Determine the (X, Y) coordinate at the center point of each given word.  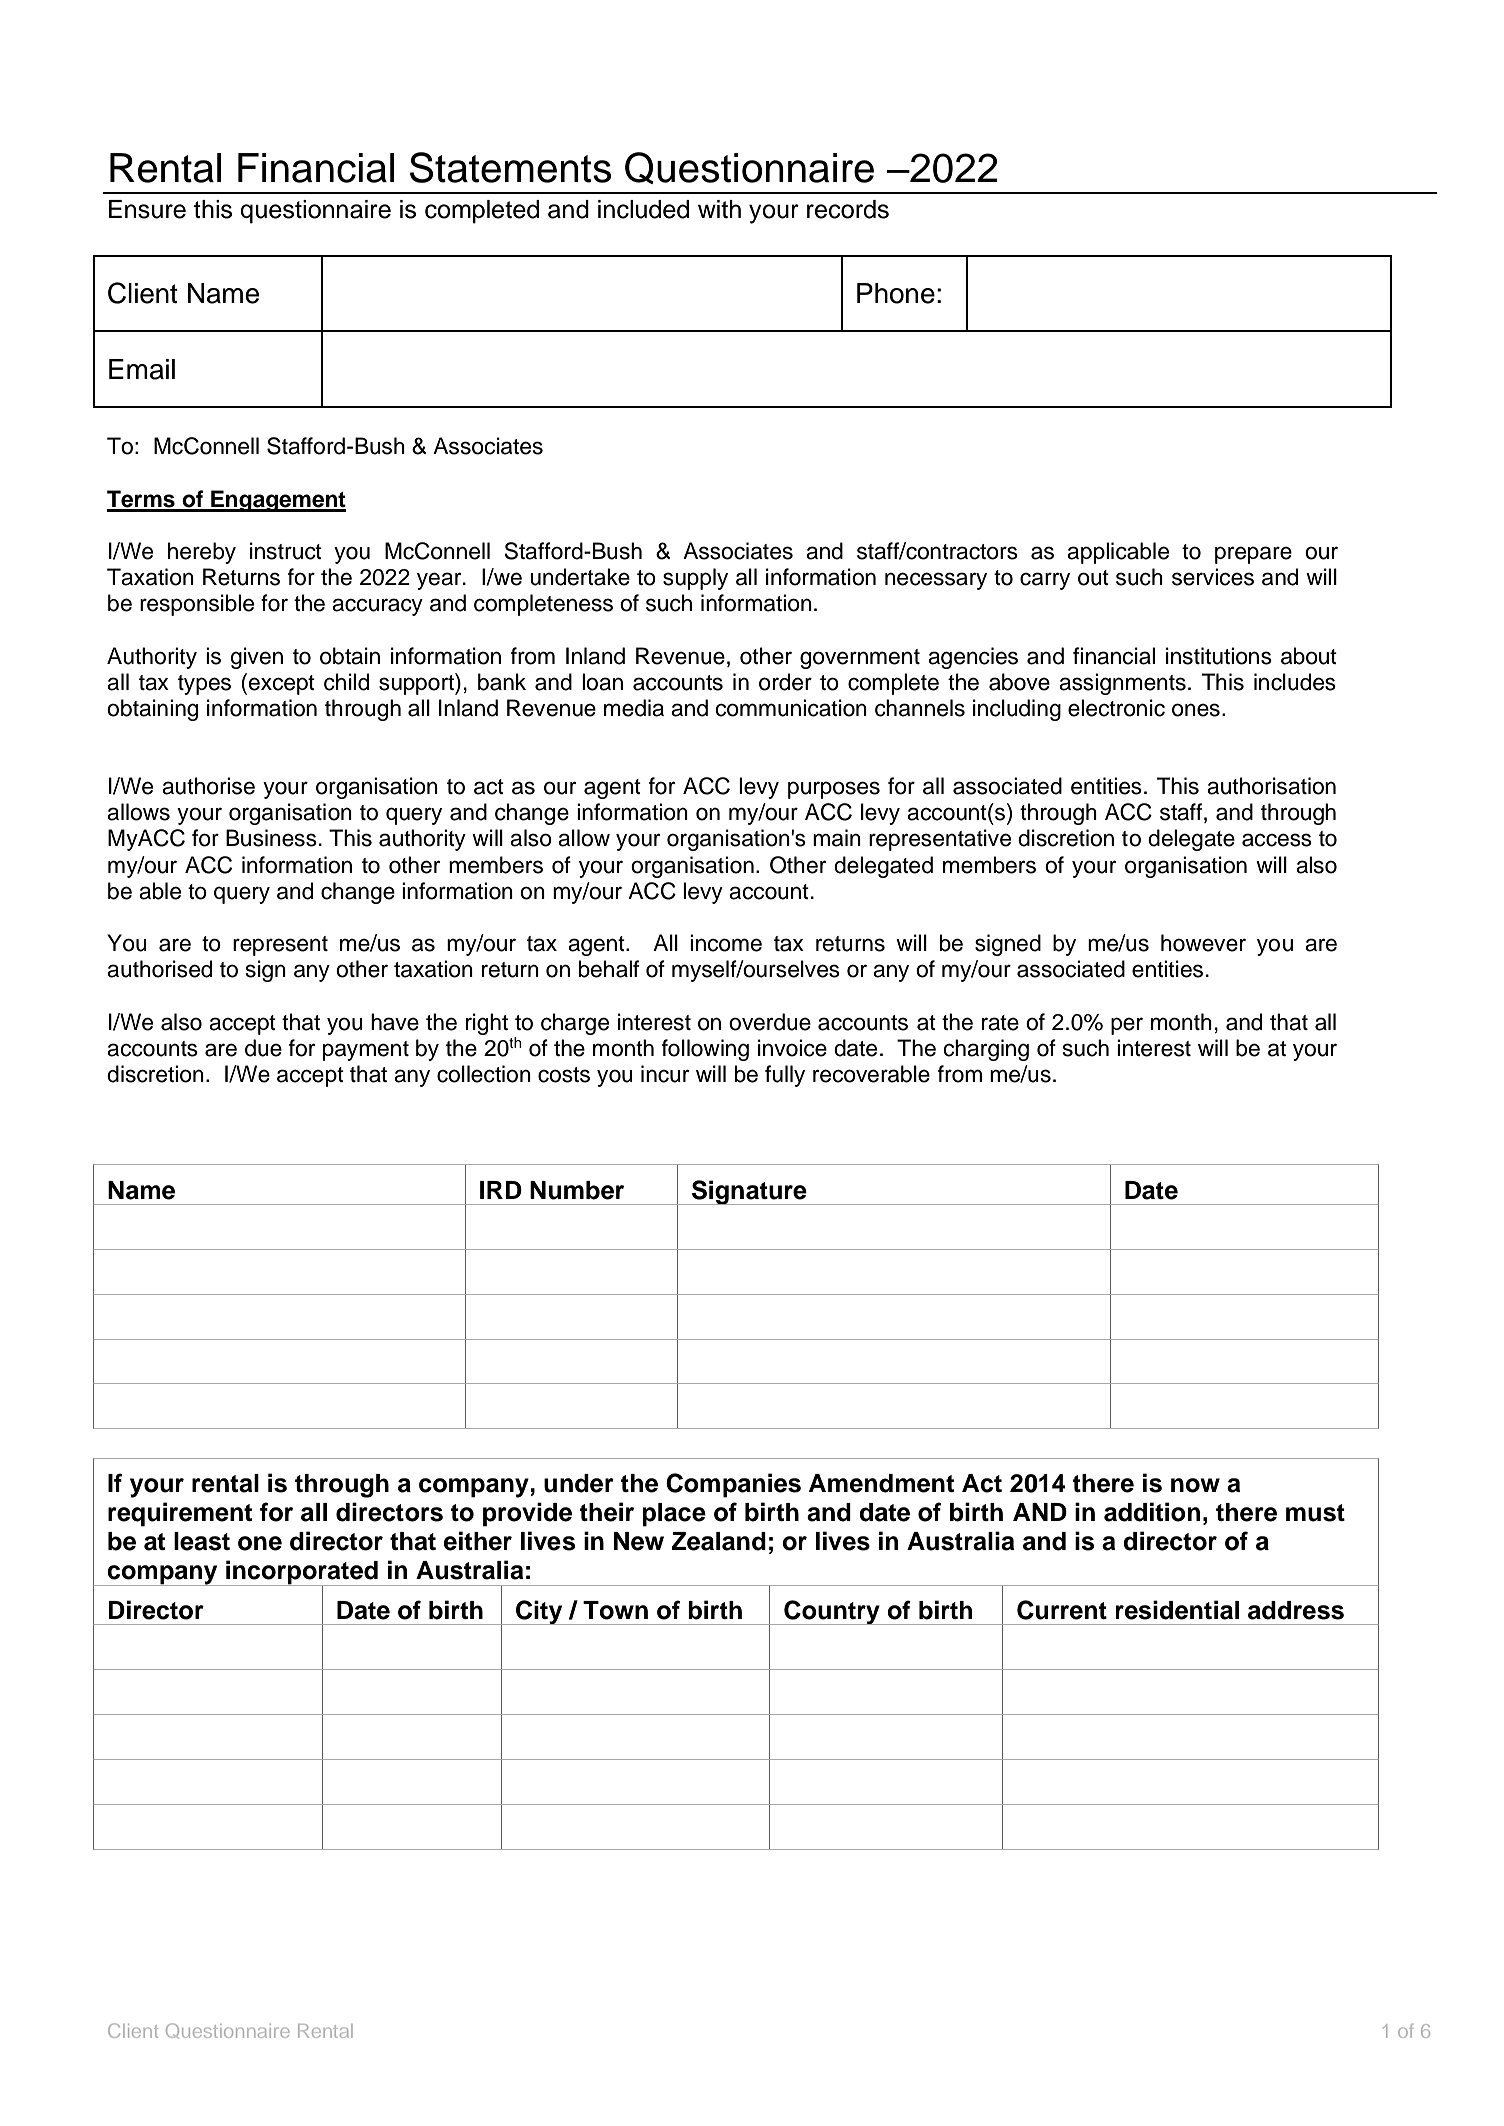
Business (271, 838)
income (726, 943)
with (719, 209)
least (202, 1541)
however (1203, 943)
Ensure (147, 209)
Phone (896, 293)
